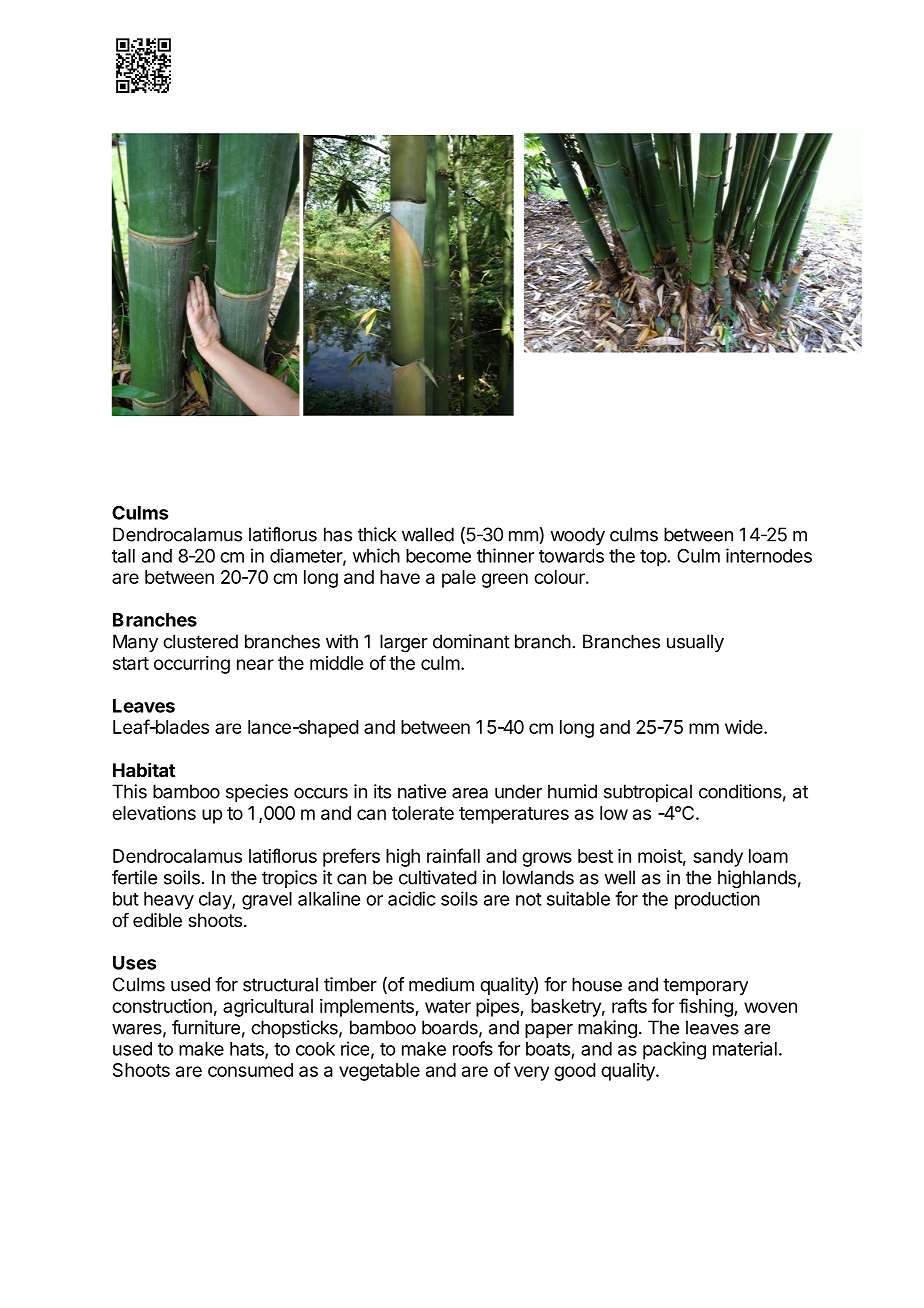 Image resolution: width=924 pixels, height=1308 pixels. Describe the element at coordinates (192, 665) in the screenshot. I see `occurring` at that location.
